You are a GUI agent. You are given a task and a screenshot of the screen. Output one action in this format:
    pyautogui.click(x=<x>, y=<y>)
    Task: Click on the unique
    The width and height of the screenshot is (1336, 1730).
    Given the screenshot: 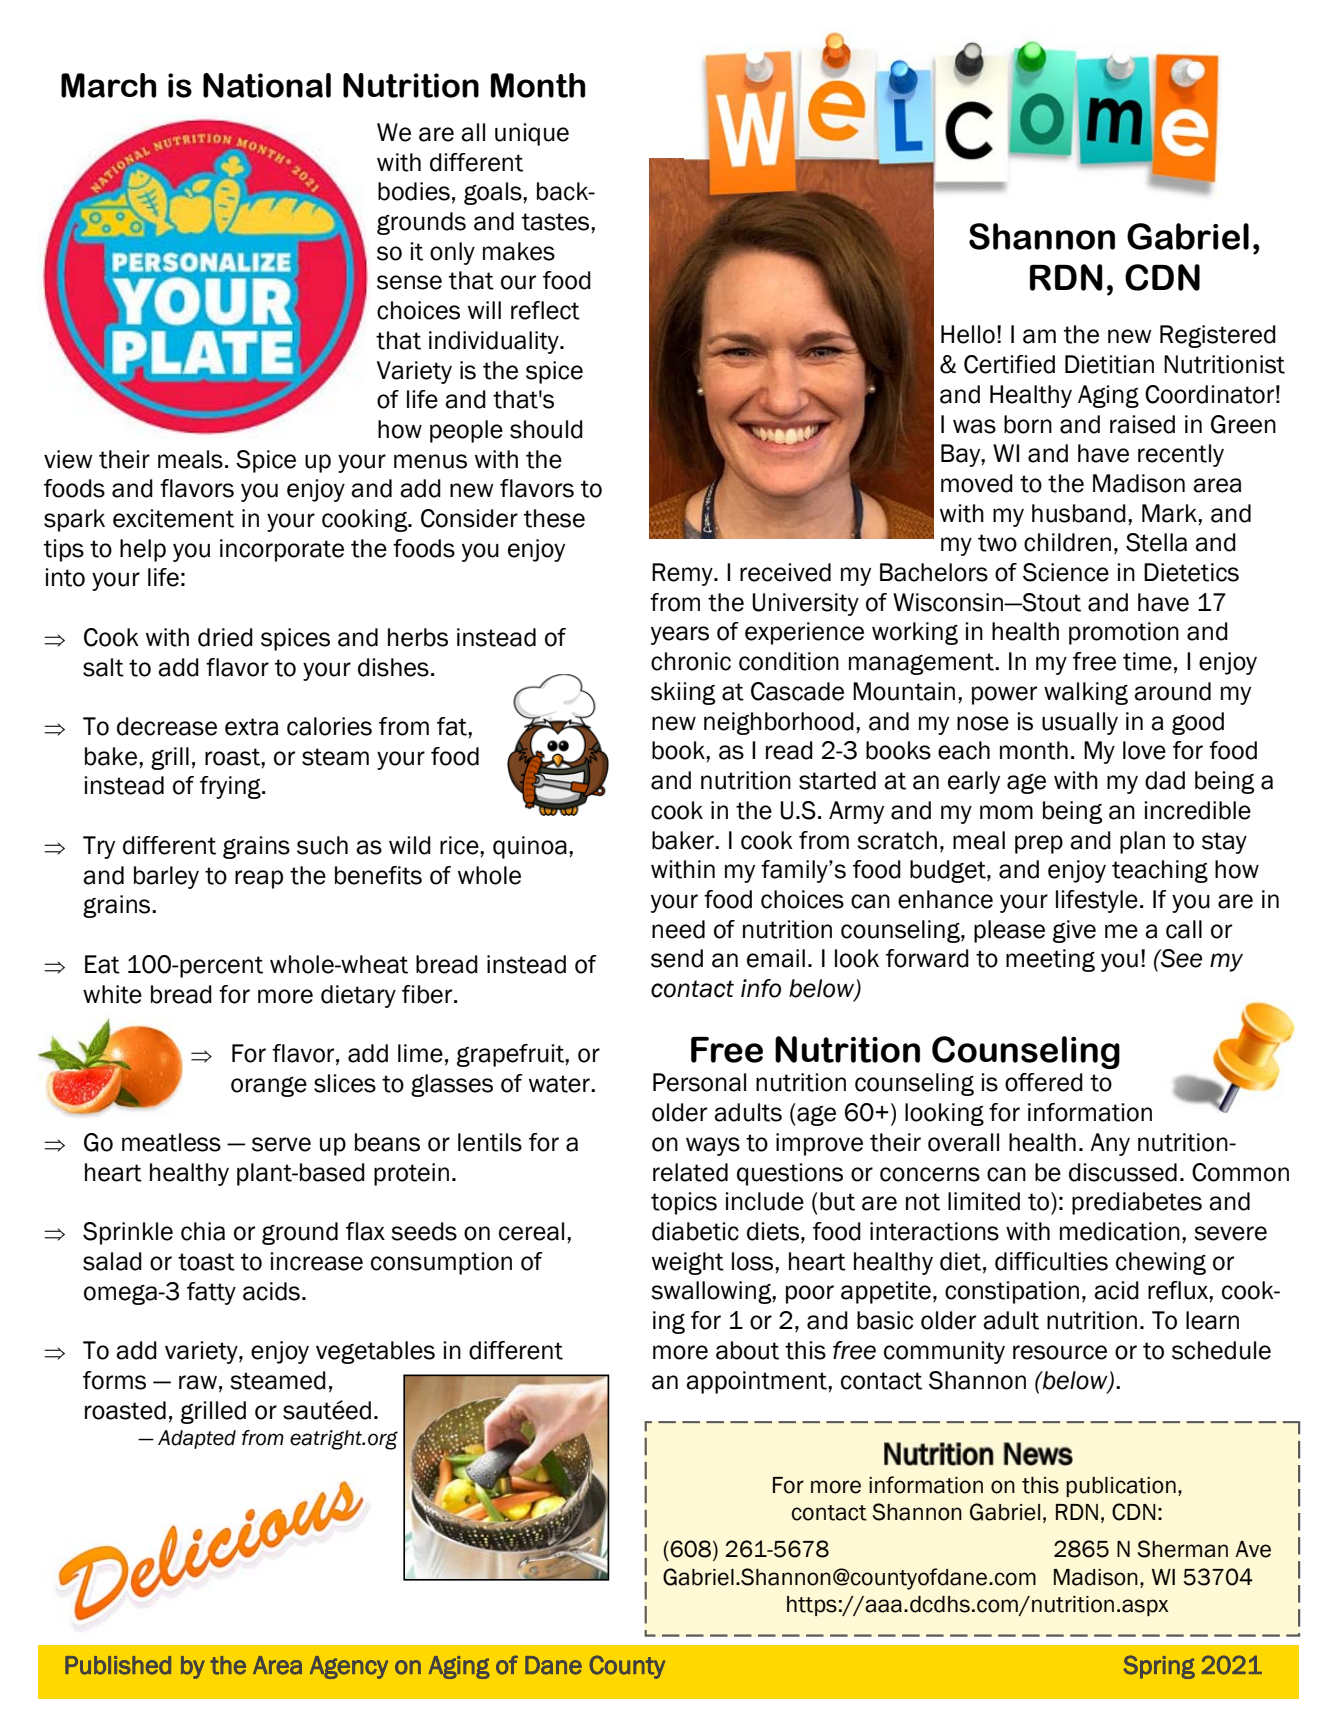 What is the action you would take?
    pyautogui.click(x=532, y=134)
